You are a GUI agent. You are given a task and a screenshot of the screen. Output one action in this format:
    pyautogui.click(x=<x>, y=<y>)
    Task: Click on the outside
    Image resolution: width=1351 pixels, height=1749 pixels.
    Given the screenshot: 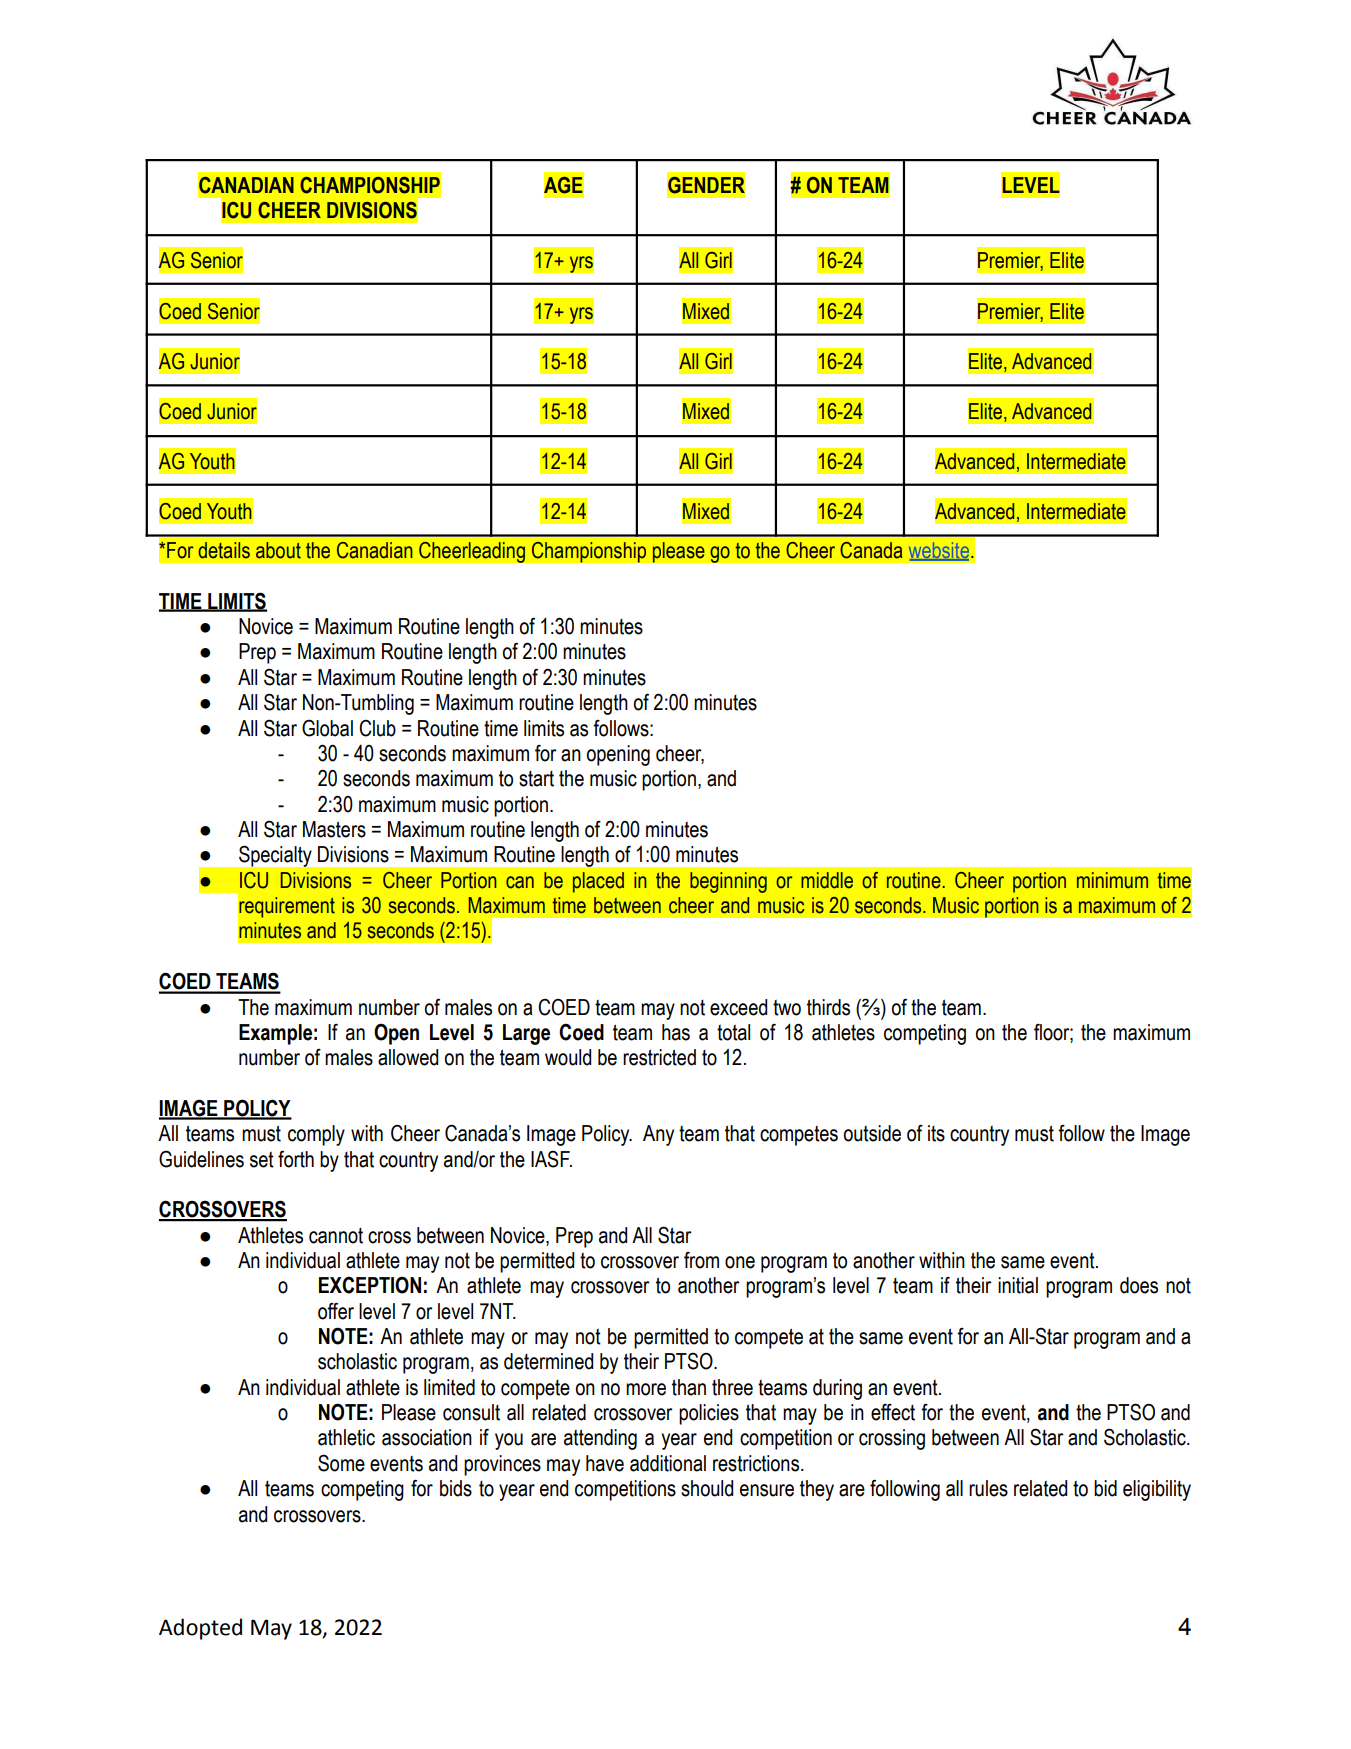 What is the action you would take?
    pyautogui.click(x=872, y=1133)
